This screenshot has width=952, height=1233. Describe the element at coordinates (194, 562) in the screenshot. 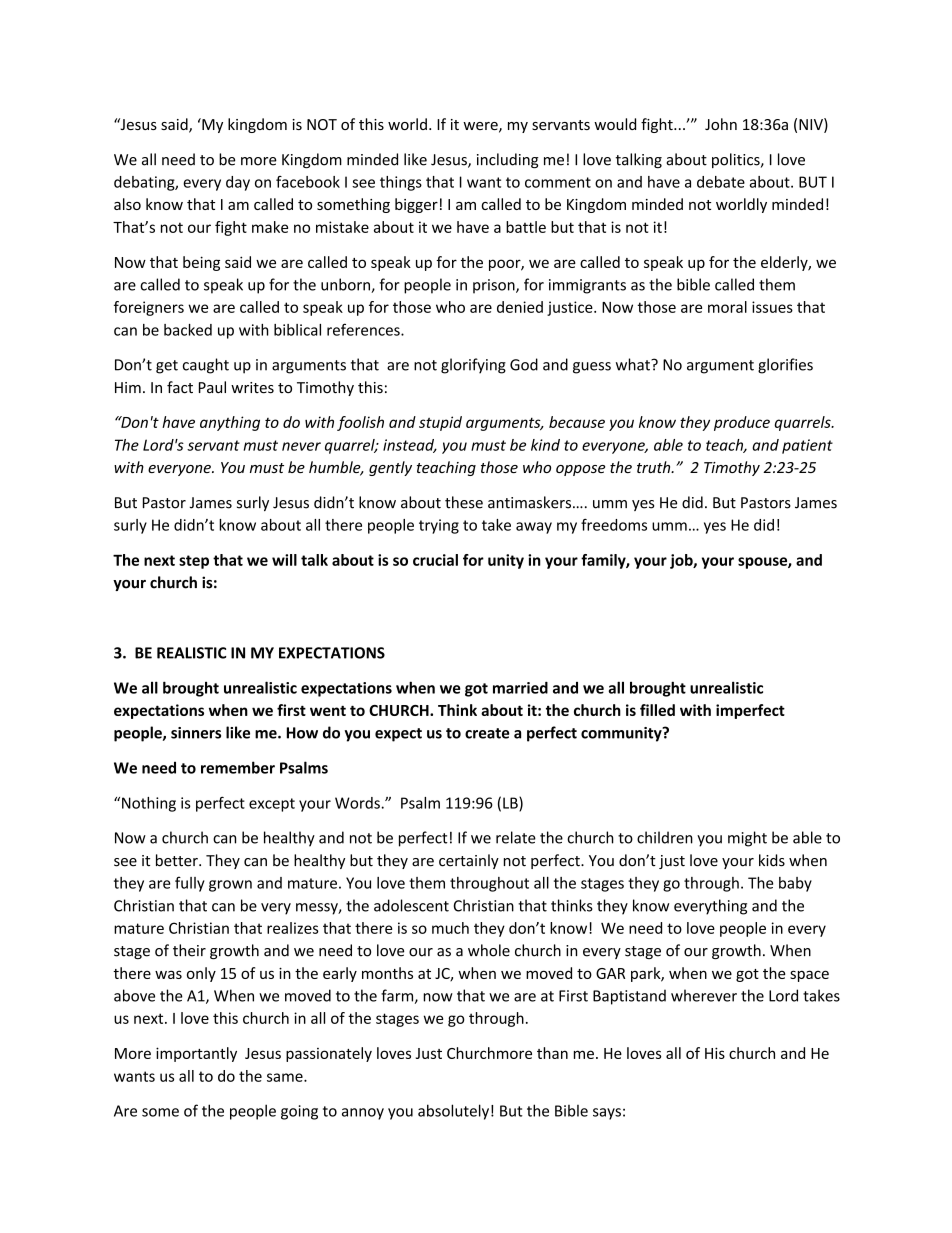

I see `step` at that location.
